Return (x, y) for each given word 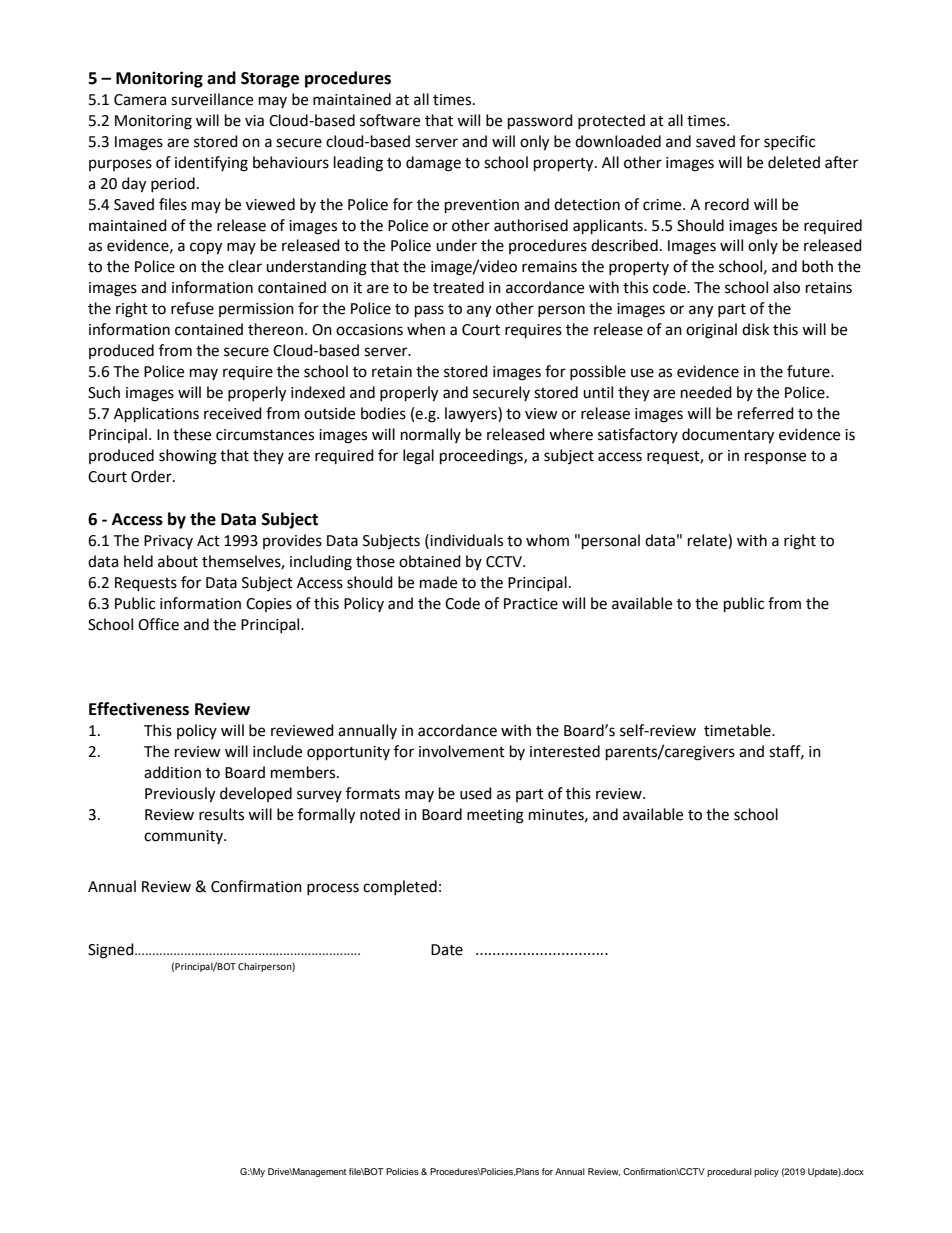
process (333, 889)
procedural (729, 1172)
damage (433, 164)
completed (400, 887)
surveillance (212, 99)
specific (789, 142)
